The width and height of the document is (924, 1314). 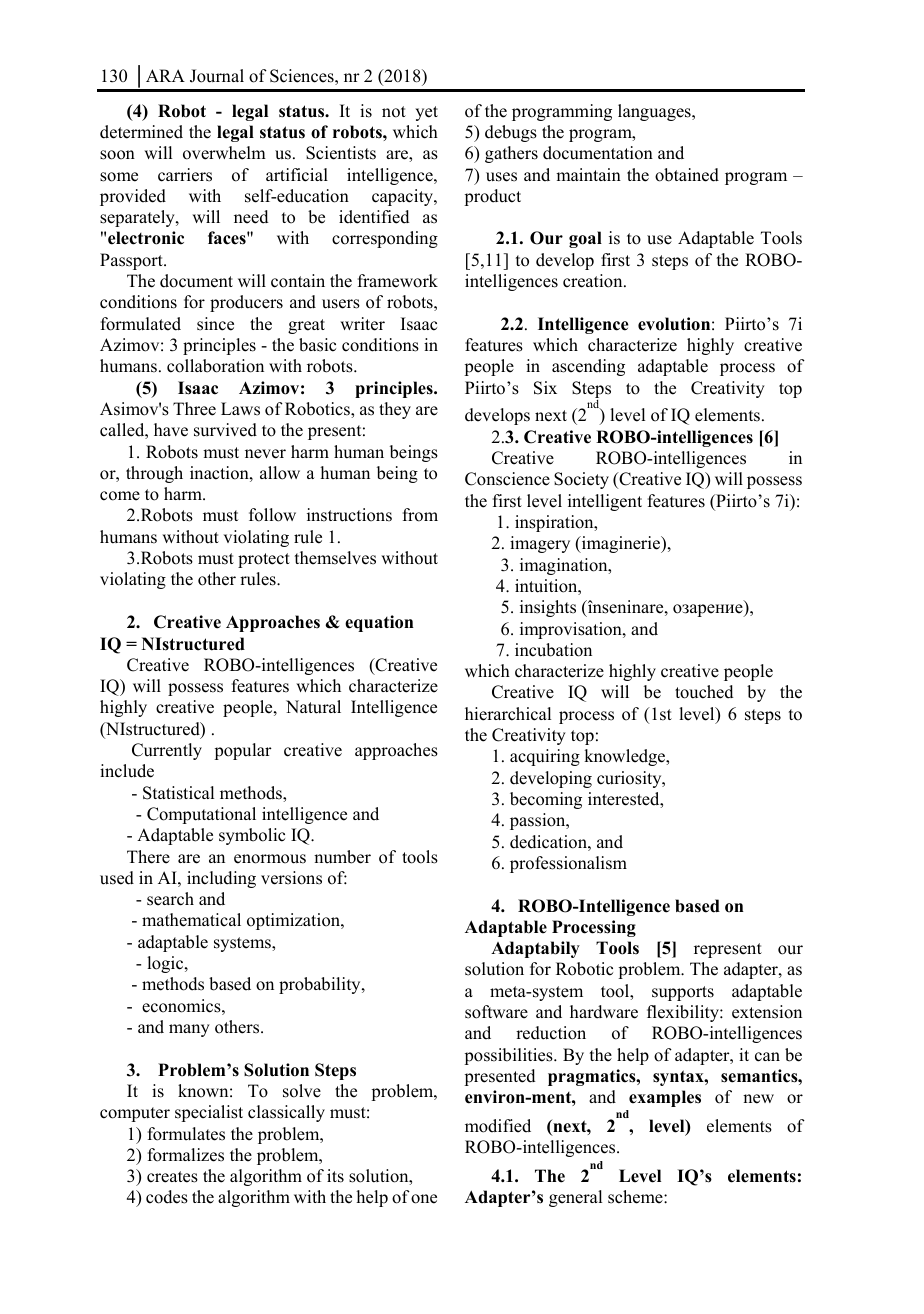 What do you see at coordinates (342, 857) in the document?
I see `number` at bounding box center [342, 857].
